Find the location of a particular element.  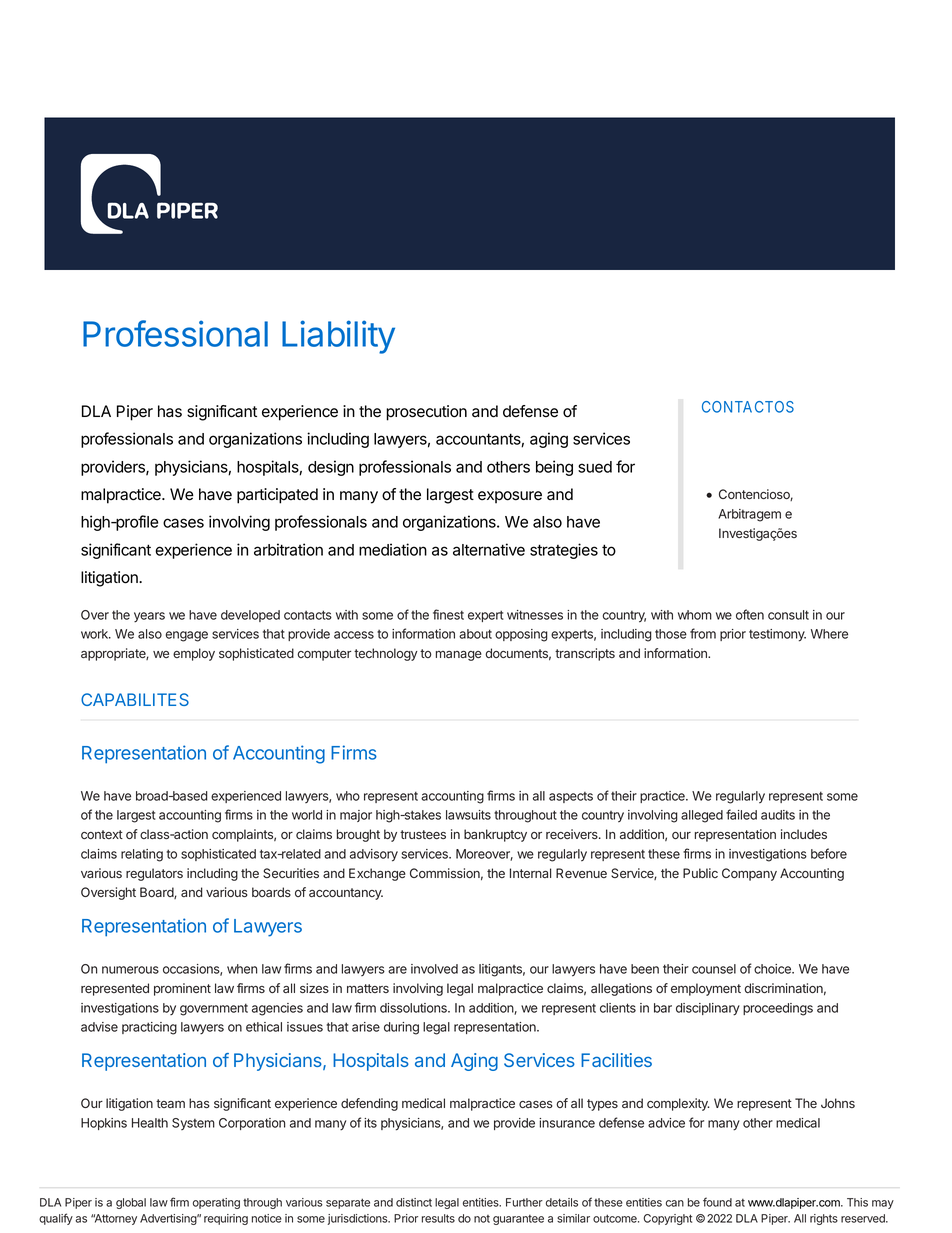

rights is located at coordinates (824, 1219).
